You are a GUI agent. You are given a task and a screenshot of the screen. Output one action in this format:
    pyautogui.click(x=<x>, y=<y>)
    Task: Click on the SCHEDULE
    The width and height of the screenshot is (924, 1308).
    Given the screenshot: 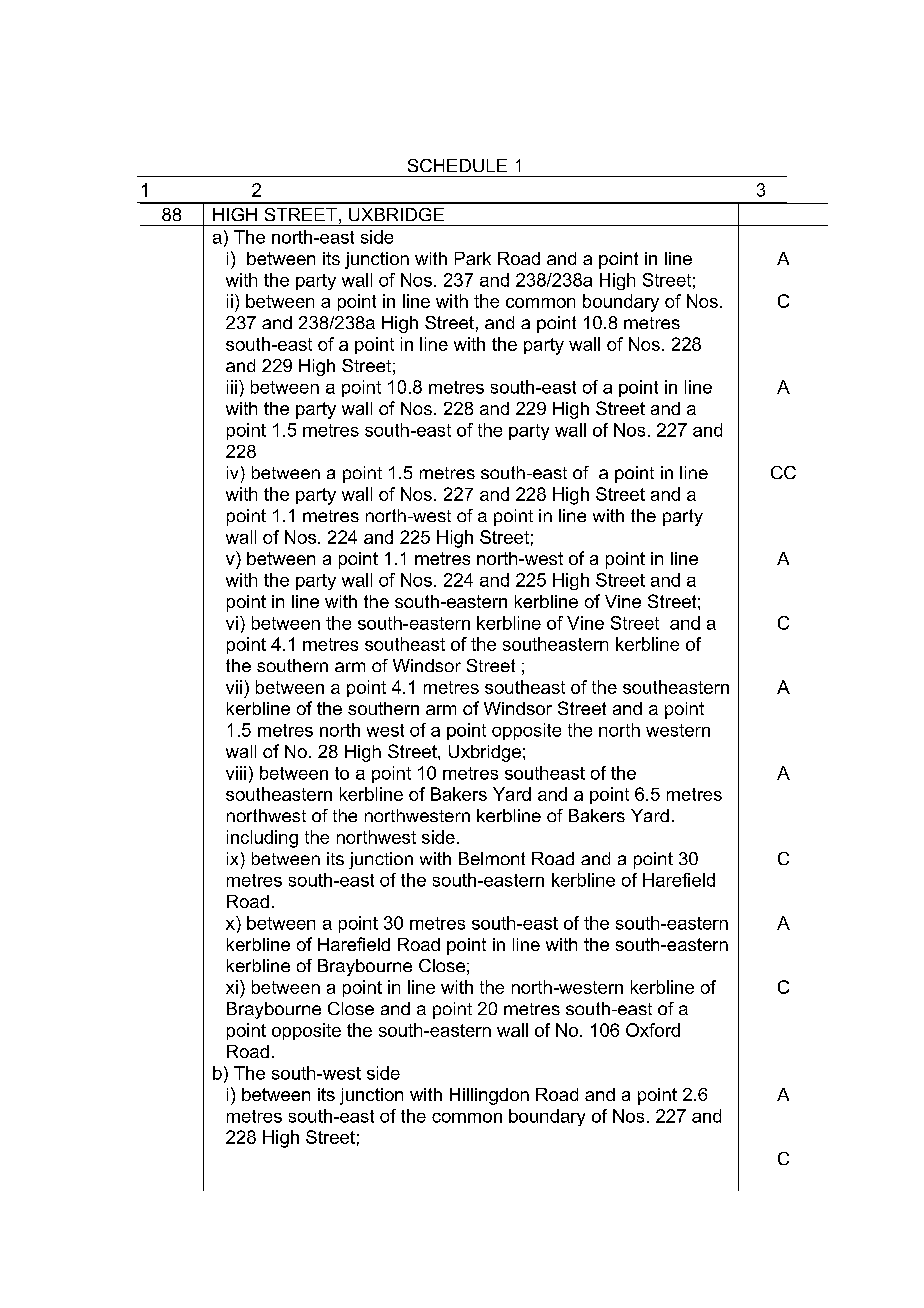 What is the action you would take?
    pyautogui.click(x=457, y=165)
